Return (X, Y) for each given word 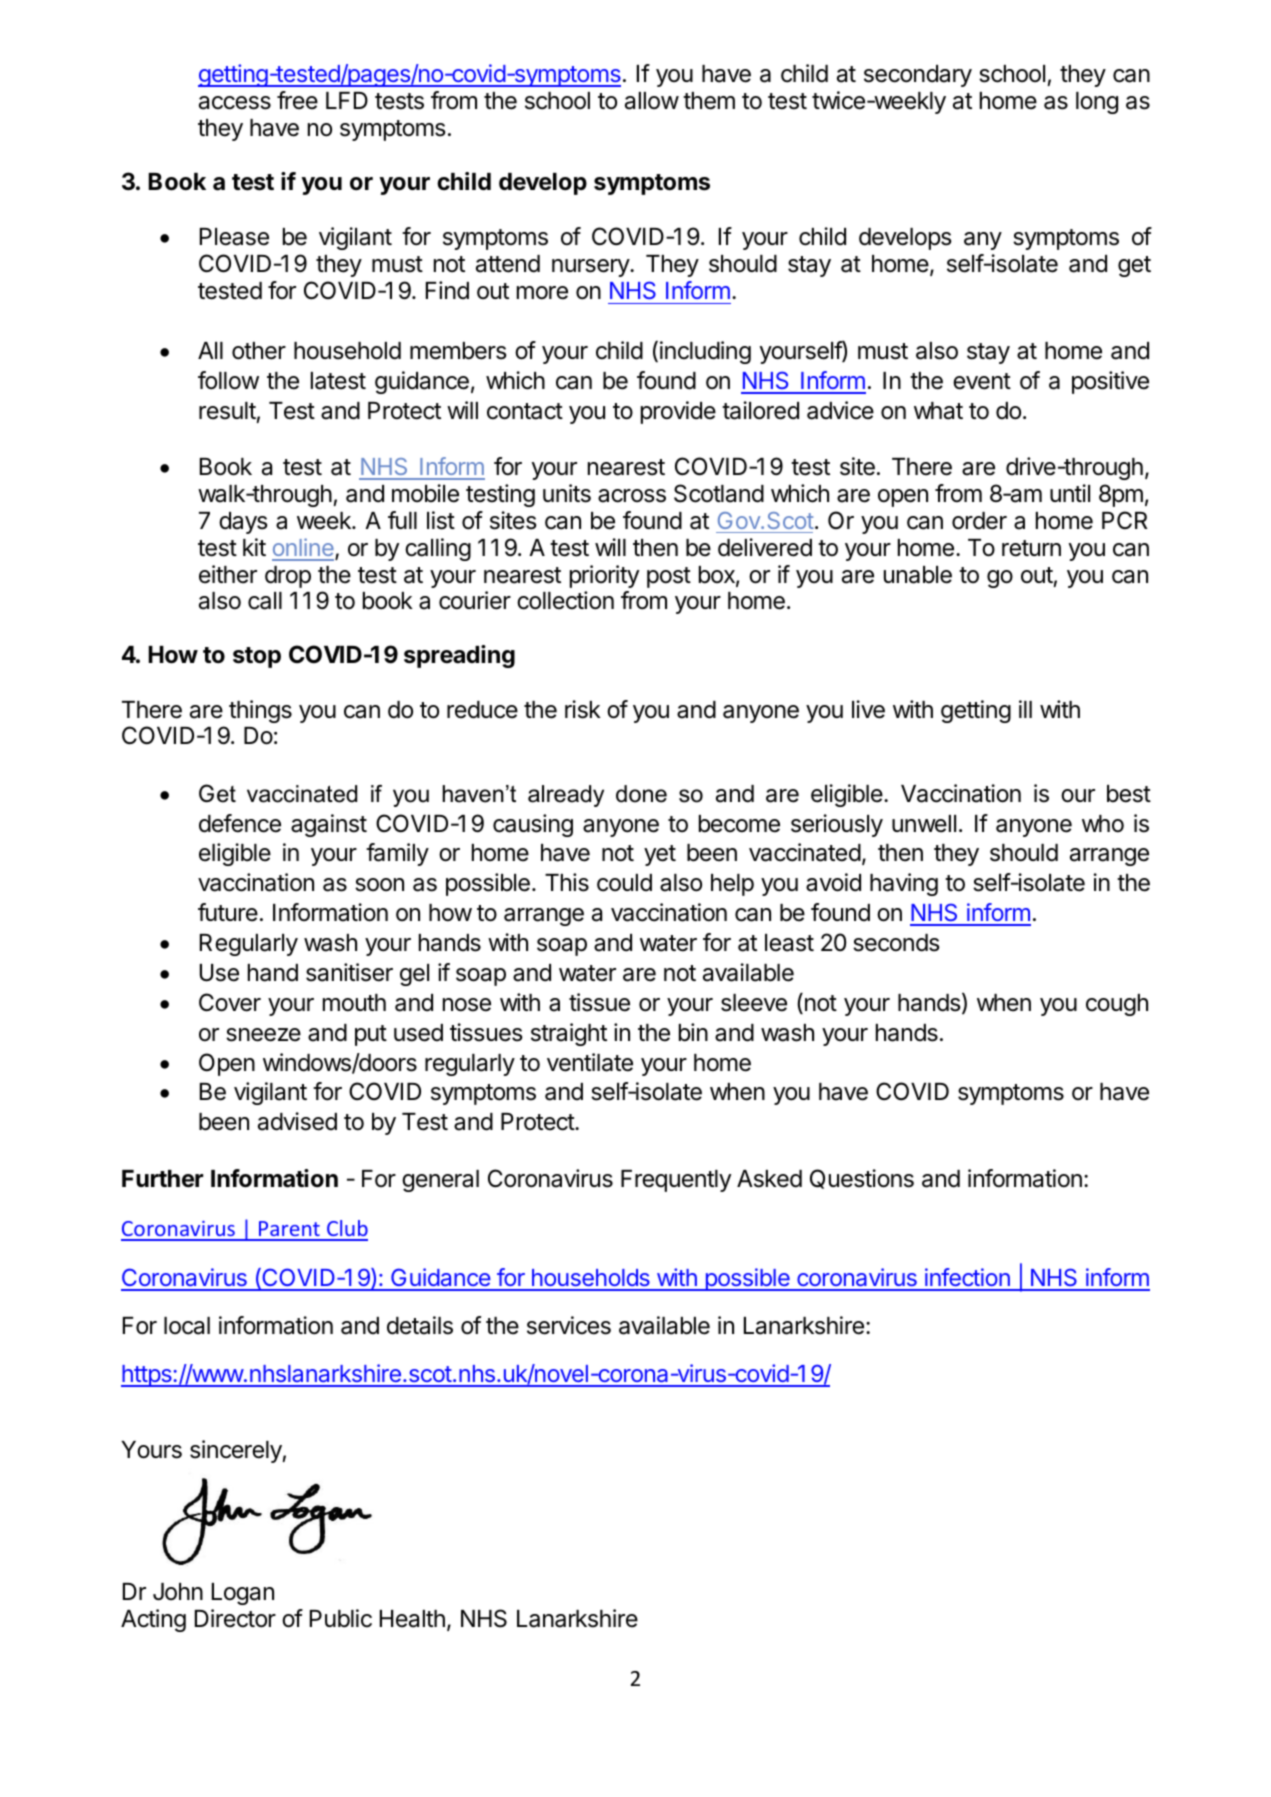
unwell (924, 824)
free (297, 100)
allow (652, 101)
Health (412, 1619)
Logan (243, 1594)
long (1097, 103)
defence (240, 823)
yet (660, 855)
